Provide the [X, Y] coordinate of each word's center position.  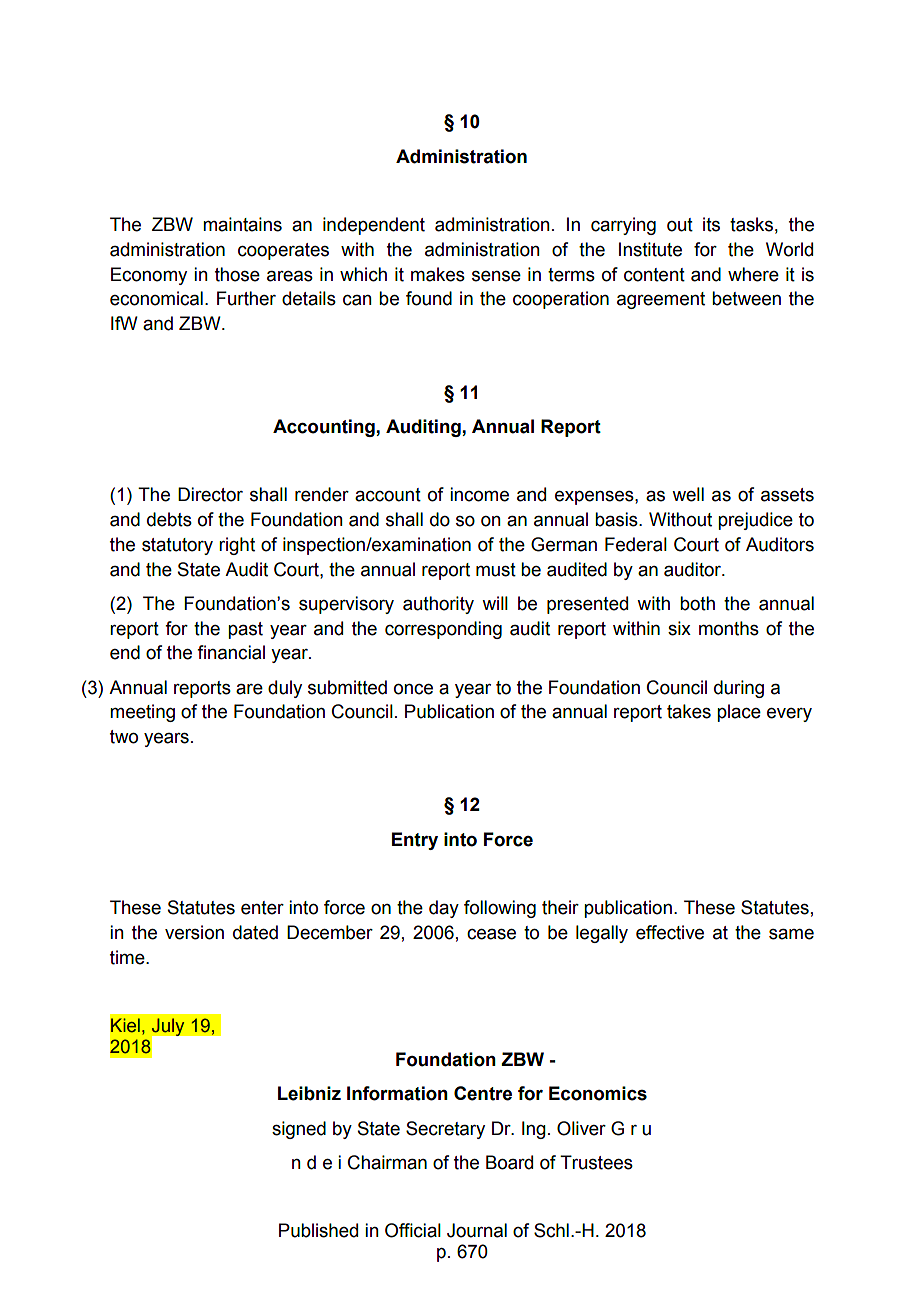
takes [689, 711]
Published [318, 1230]
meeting [142, 713]
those [237, 274]
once [413, 689]
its [711, 224]
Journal [477, 1230]
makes [438, 274]
